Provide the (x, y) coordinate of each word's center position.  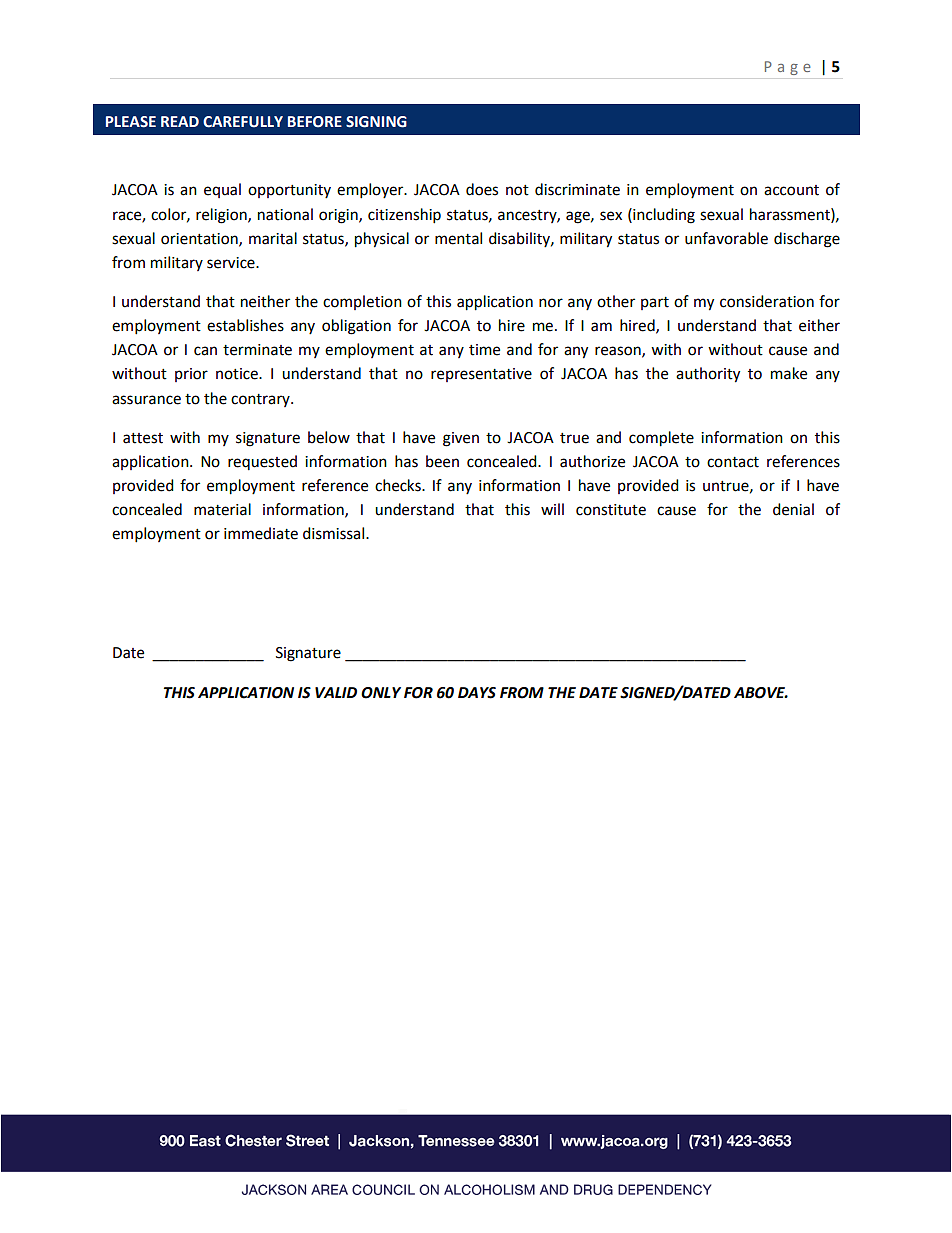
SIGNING (376, 122)
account (791, 190)
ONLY (381, 693)
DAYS (477, 693)
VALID (336, 692)
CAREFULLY (243, 122)
